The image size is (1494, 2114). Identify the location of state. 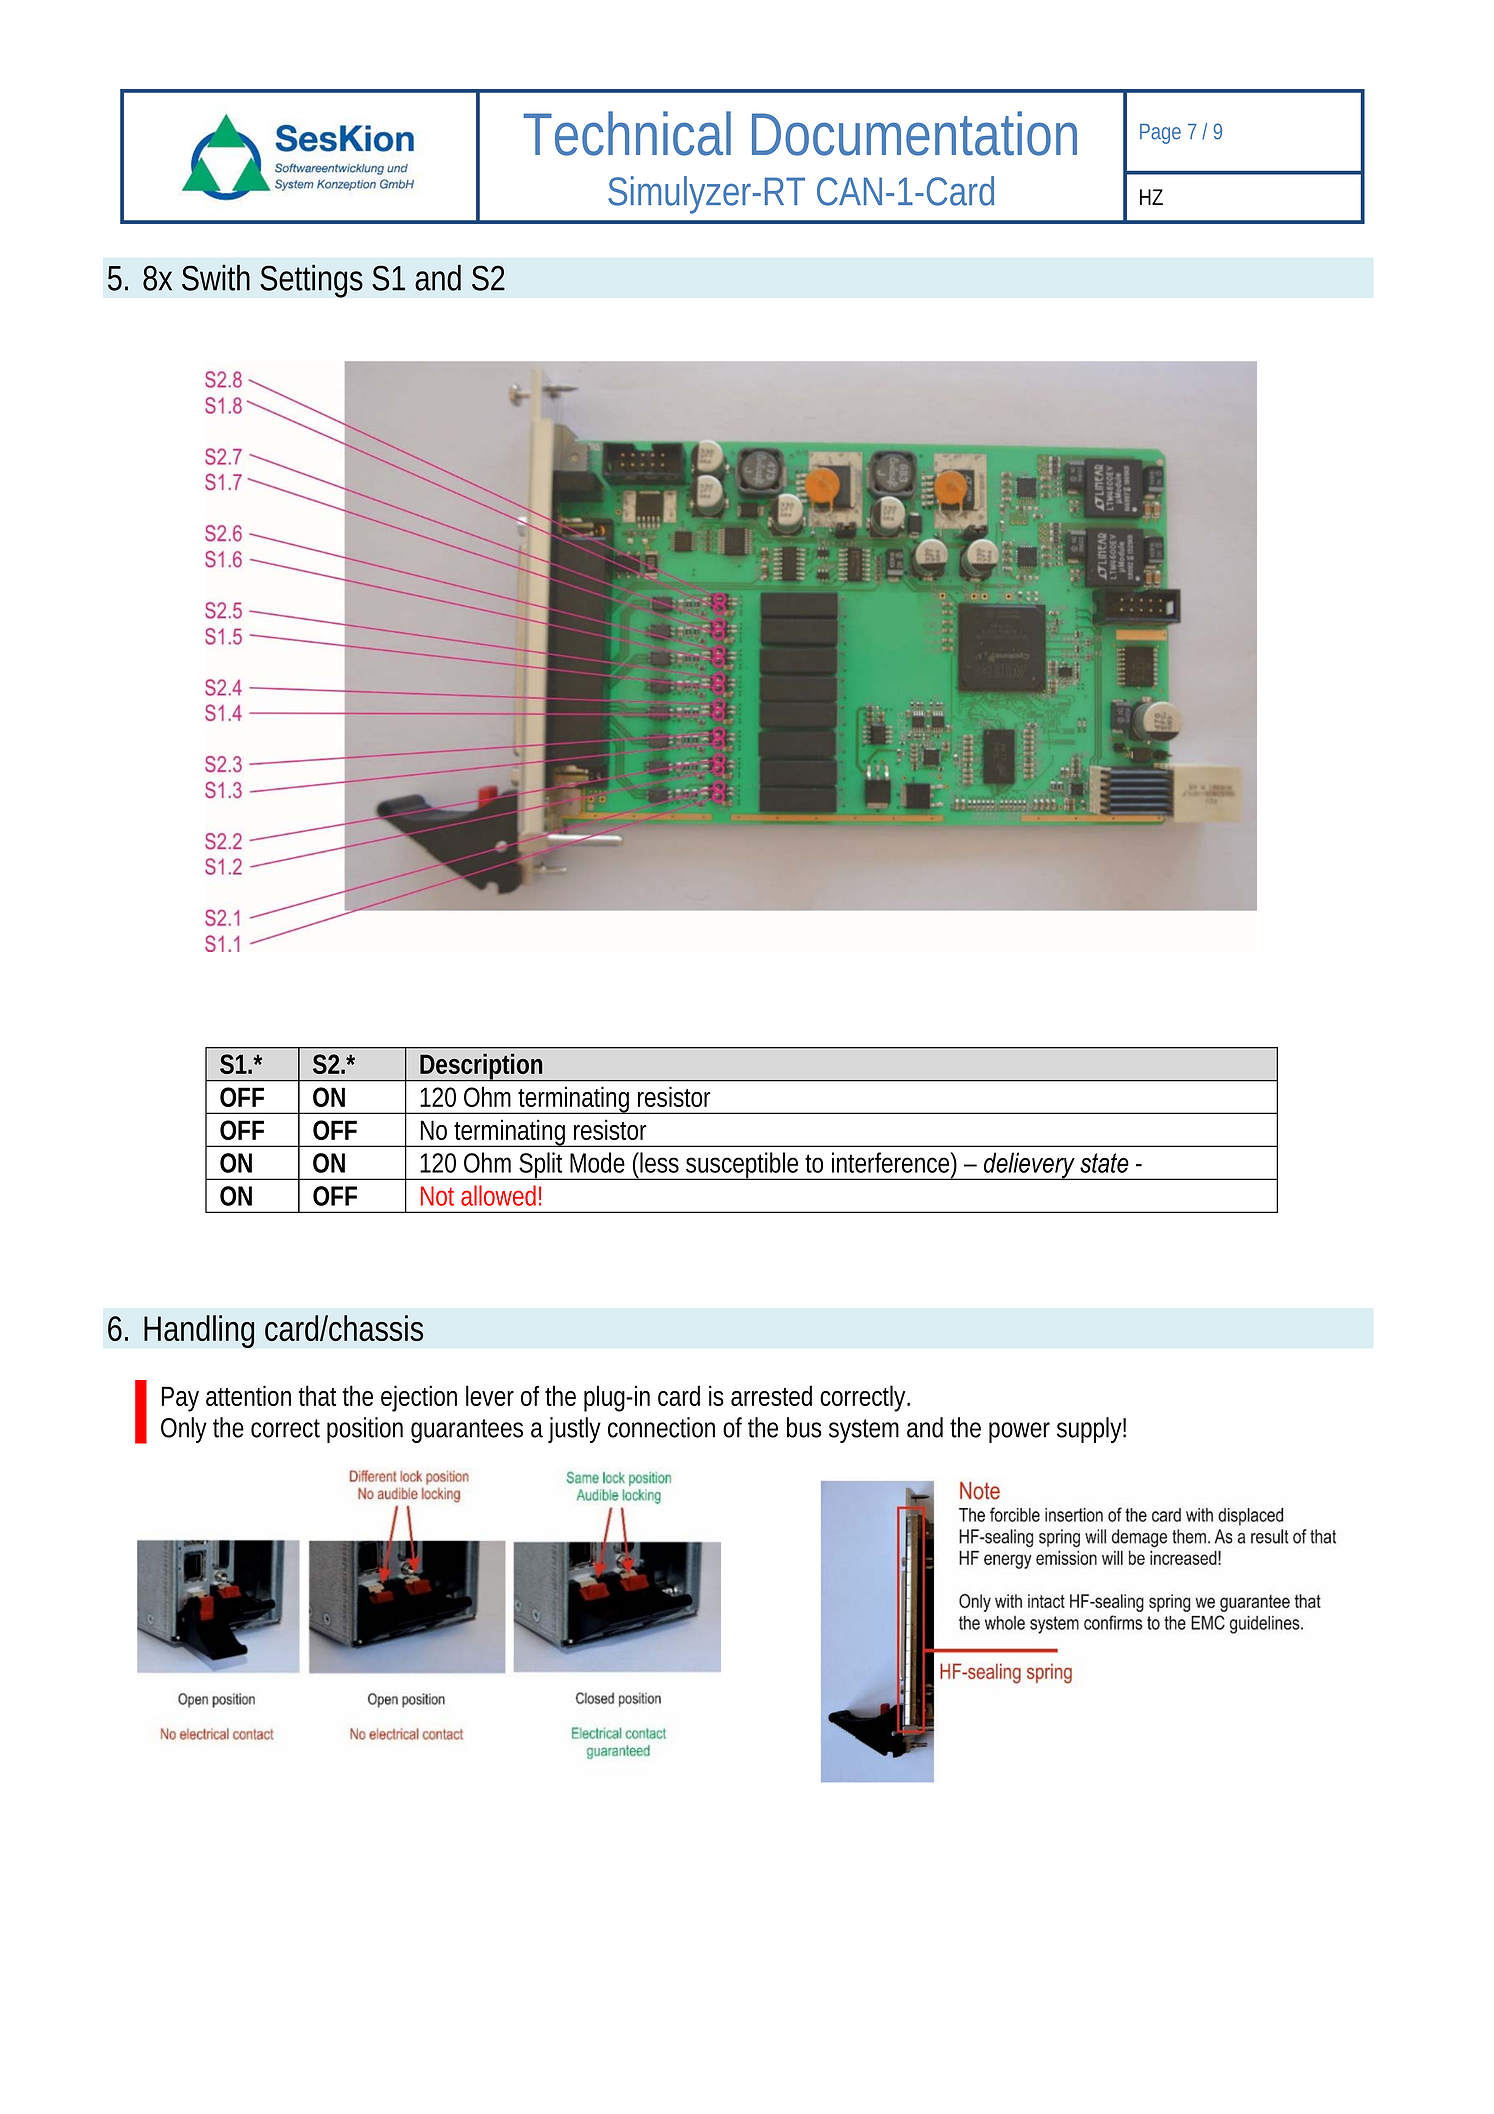
(1104, 1163).
